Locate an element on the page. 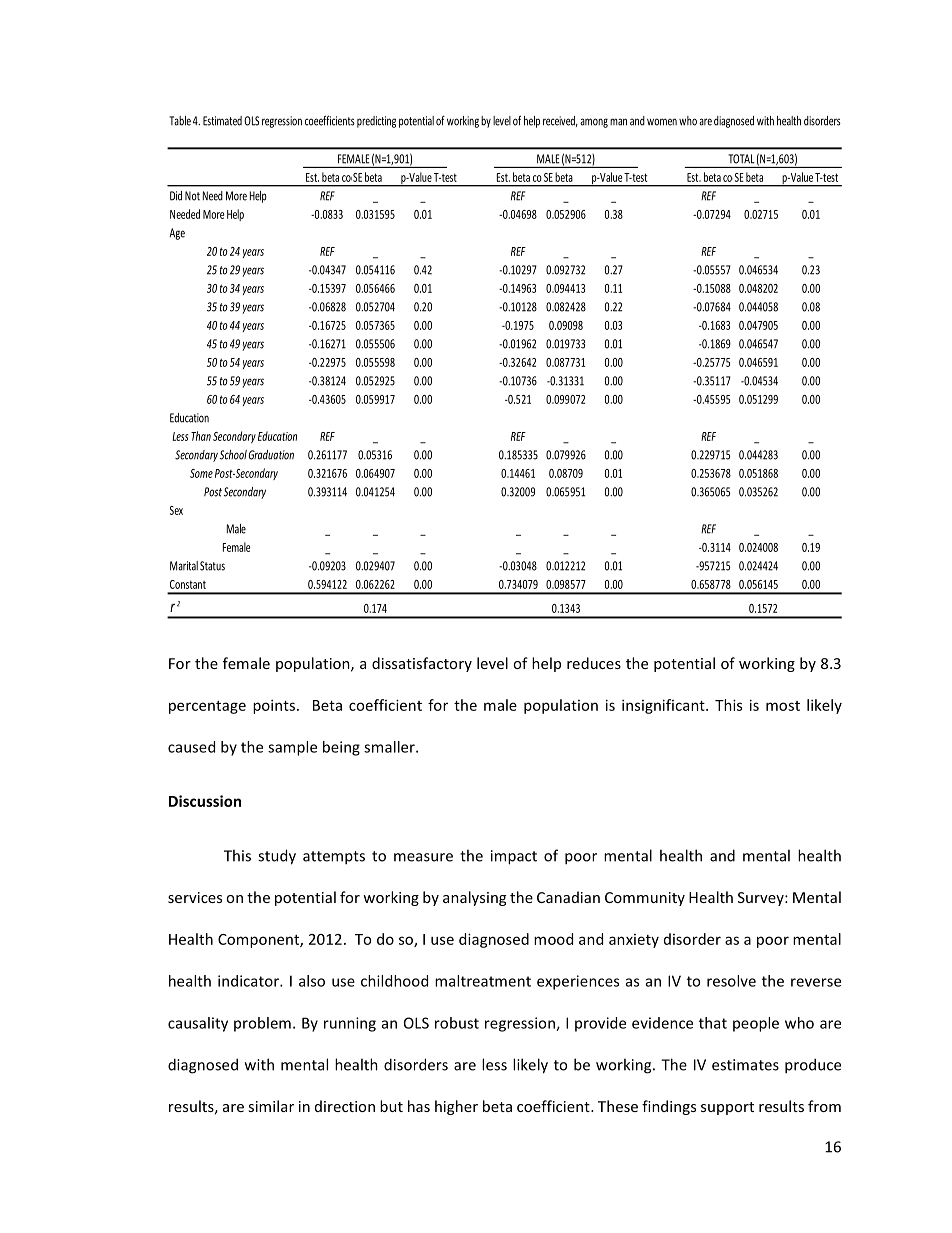 This document has height=1233, width=952. impact is located at coordinates (514, 857).
